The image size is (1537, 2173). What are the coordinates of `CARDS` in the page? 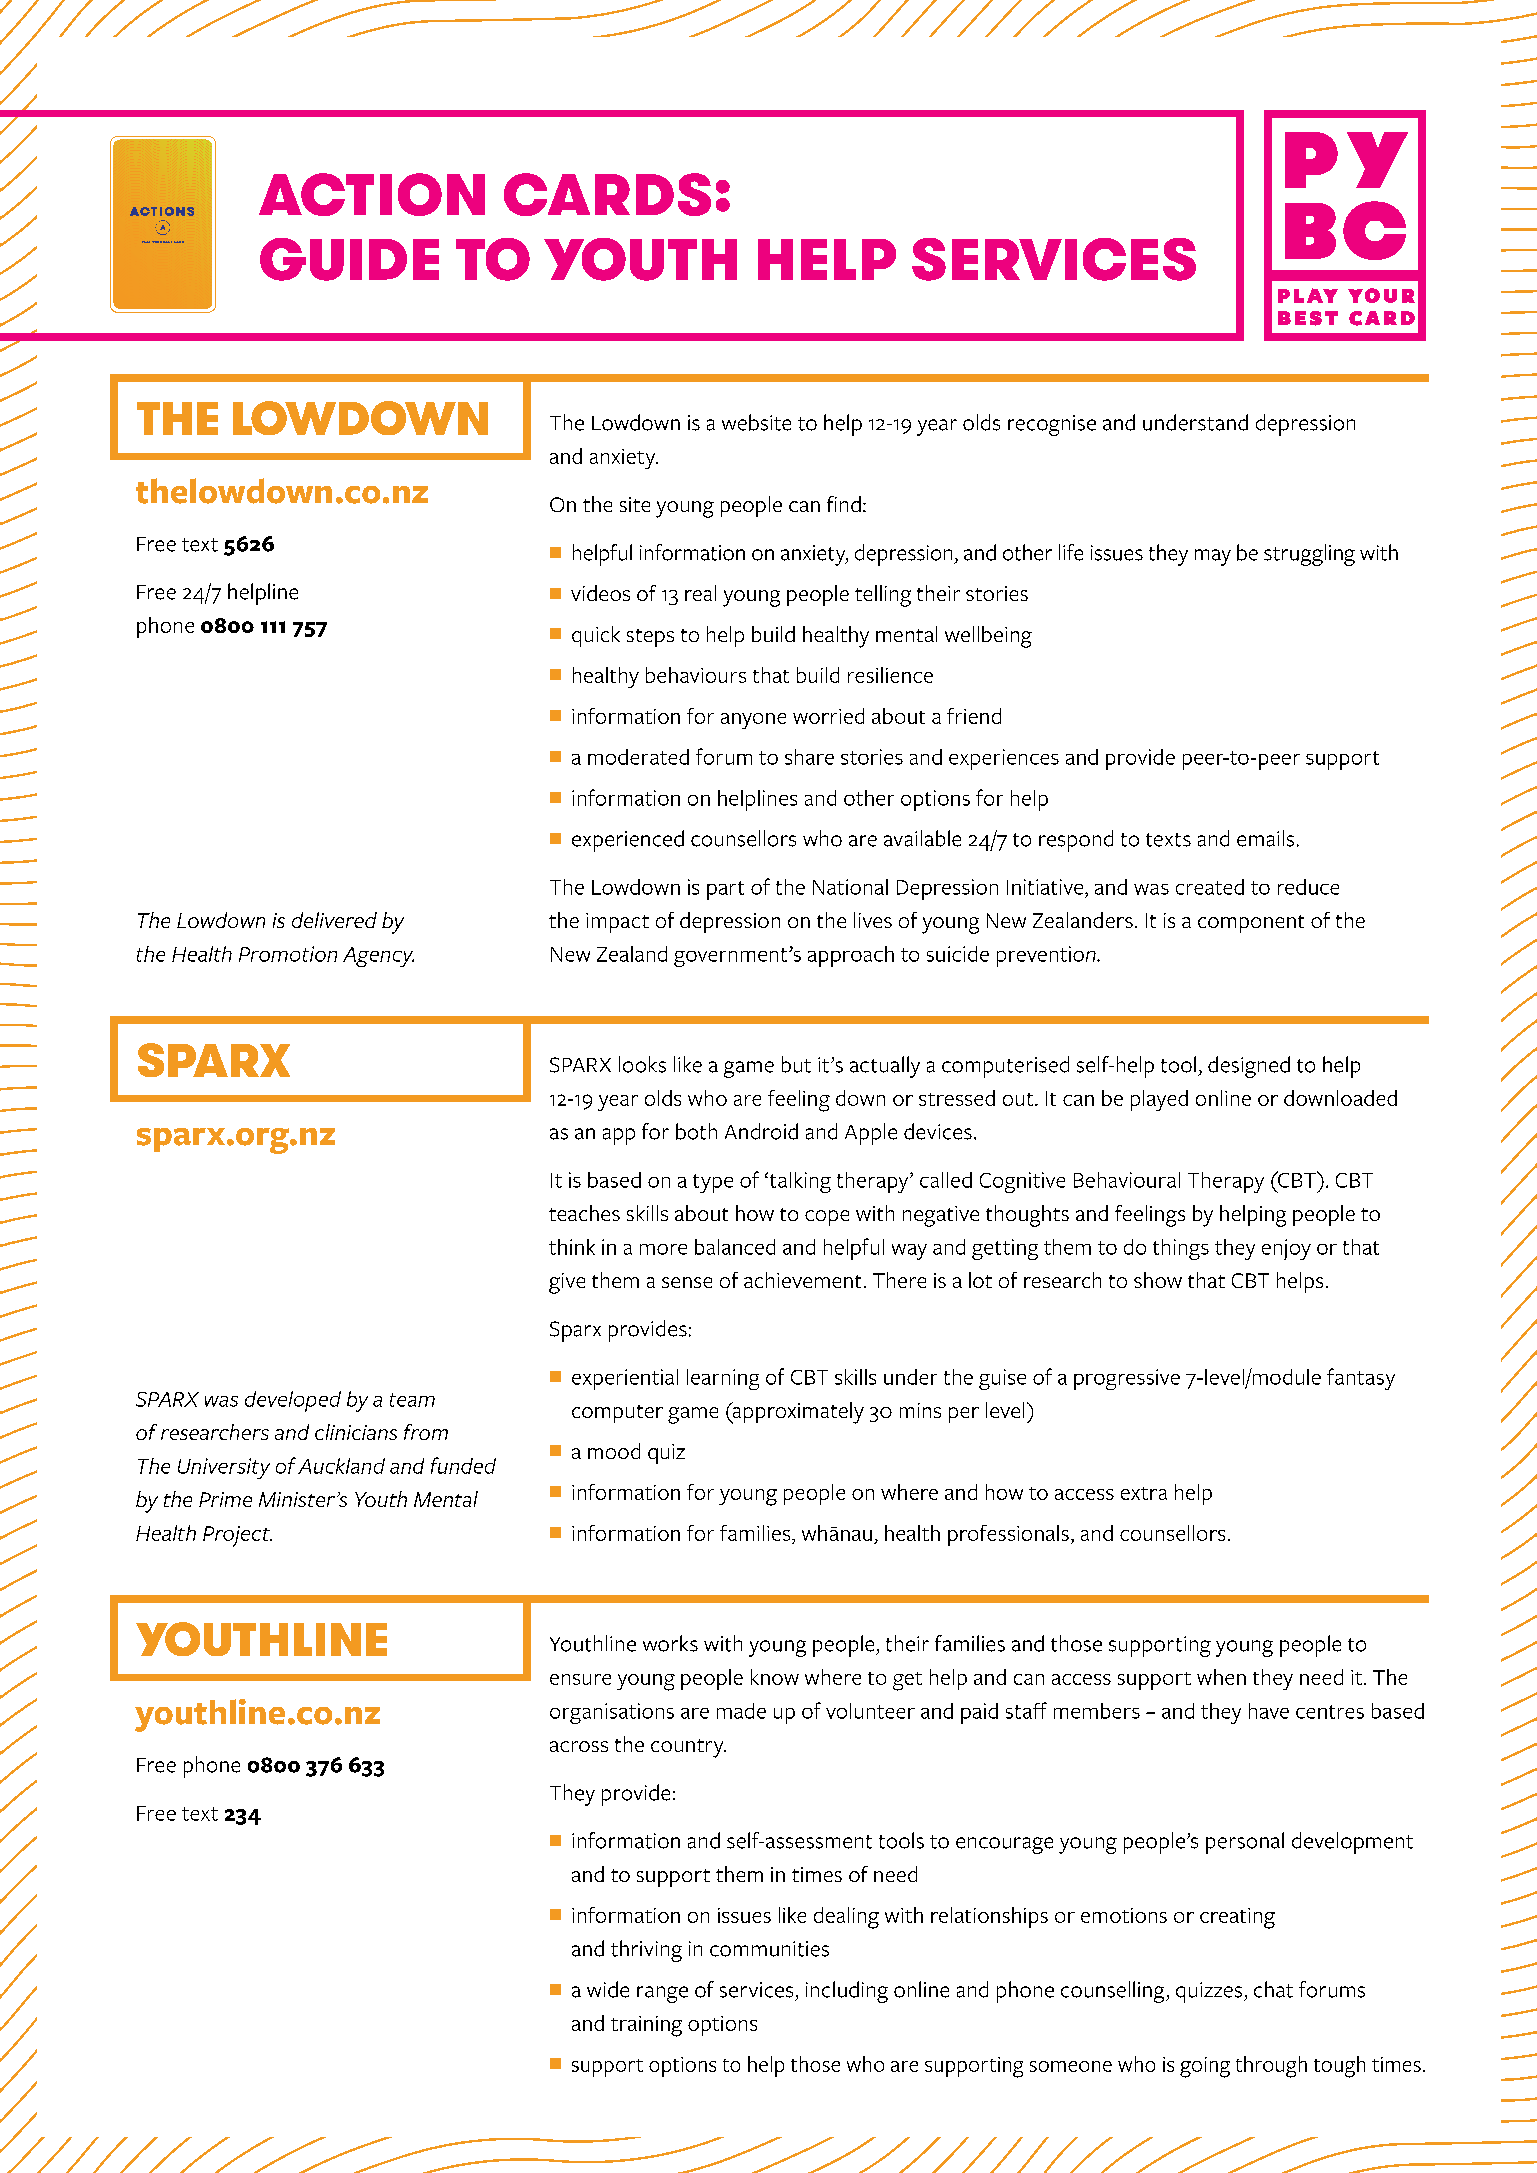 It's located at (607, 194).
